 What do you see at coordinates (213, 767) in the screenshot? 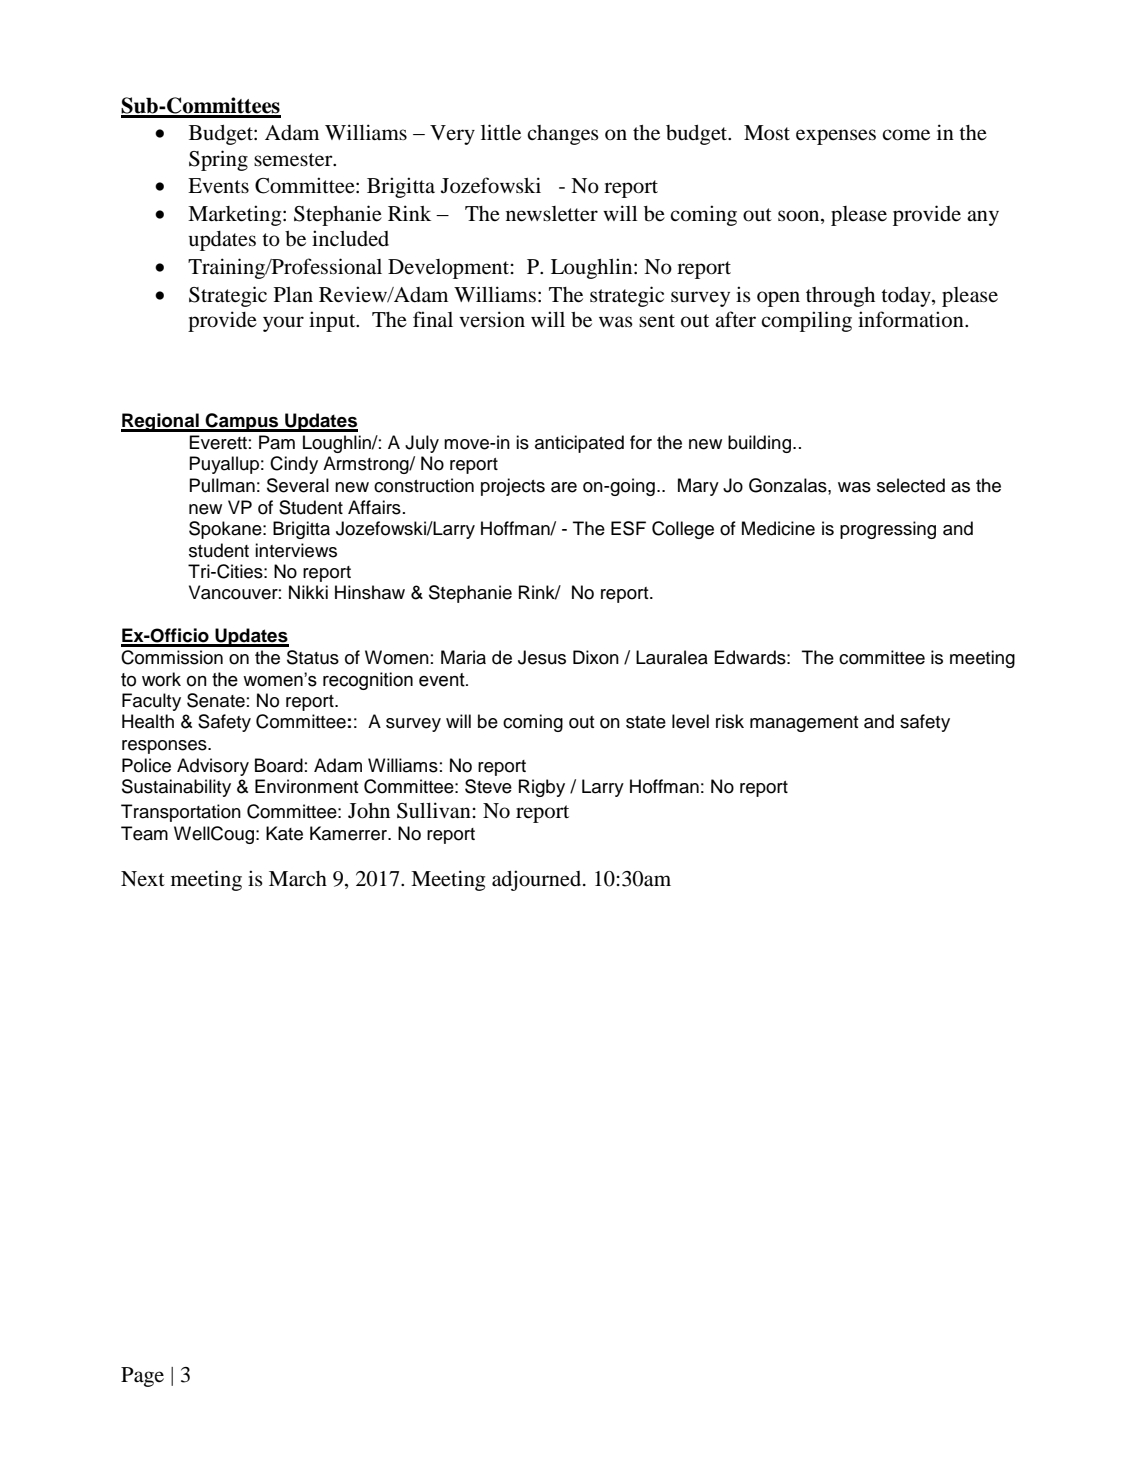
I see `Advisory` at bounding box center [213, 767].
